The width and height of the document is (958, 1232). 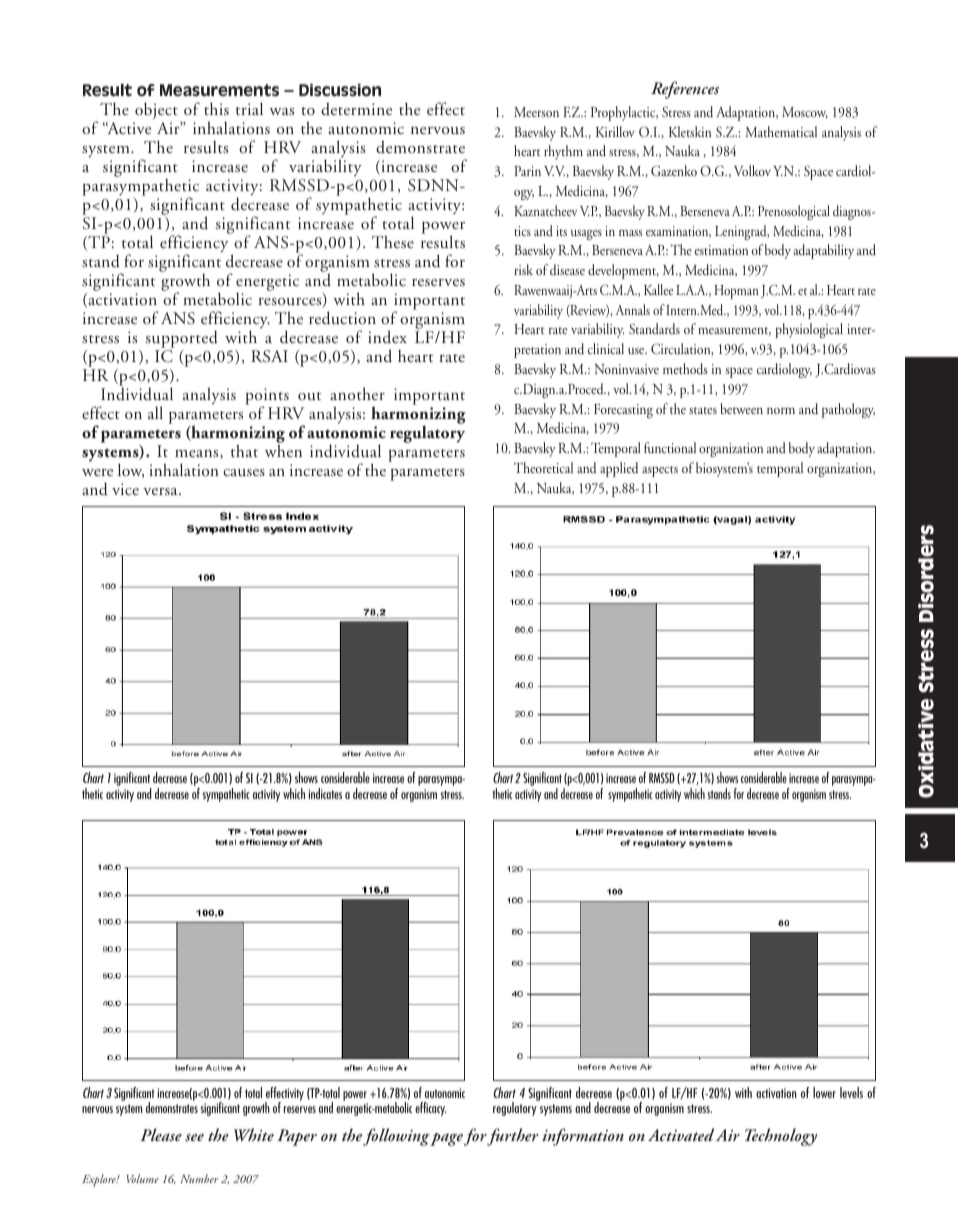 I want to click on this, so click(x=216, y=108).
